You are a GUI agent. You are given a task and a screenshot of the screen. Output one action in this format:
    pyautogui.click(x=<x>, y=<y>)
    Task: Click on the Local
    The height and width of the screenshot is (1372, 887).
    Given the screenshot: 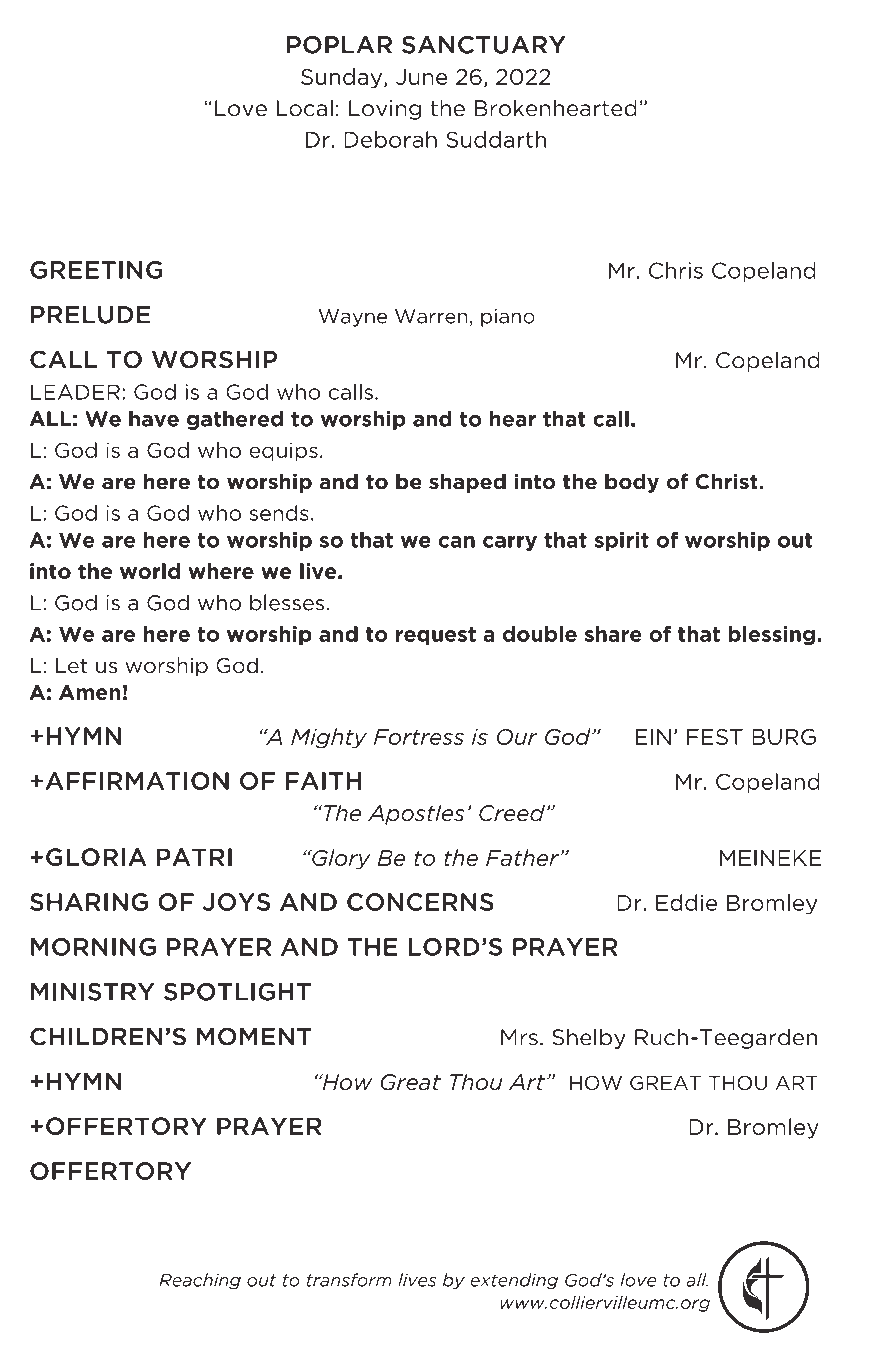 What is the action you would take?
    pyautogui.click(x=304, y=108)
